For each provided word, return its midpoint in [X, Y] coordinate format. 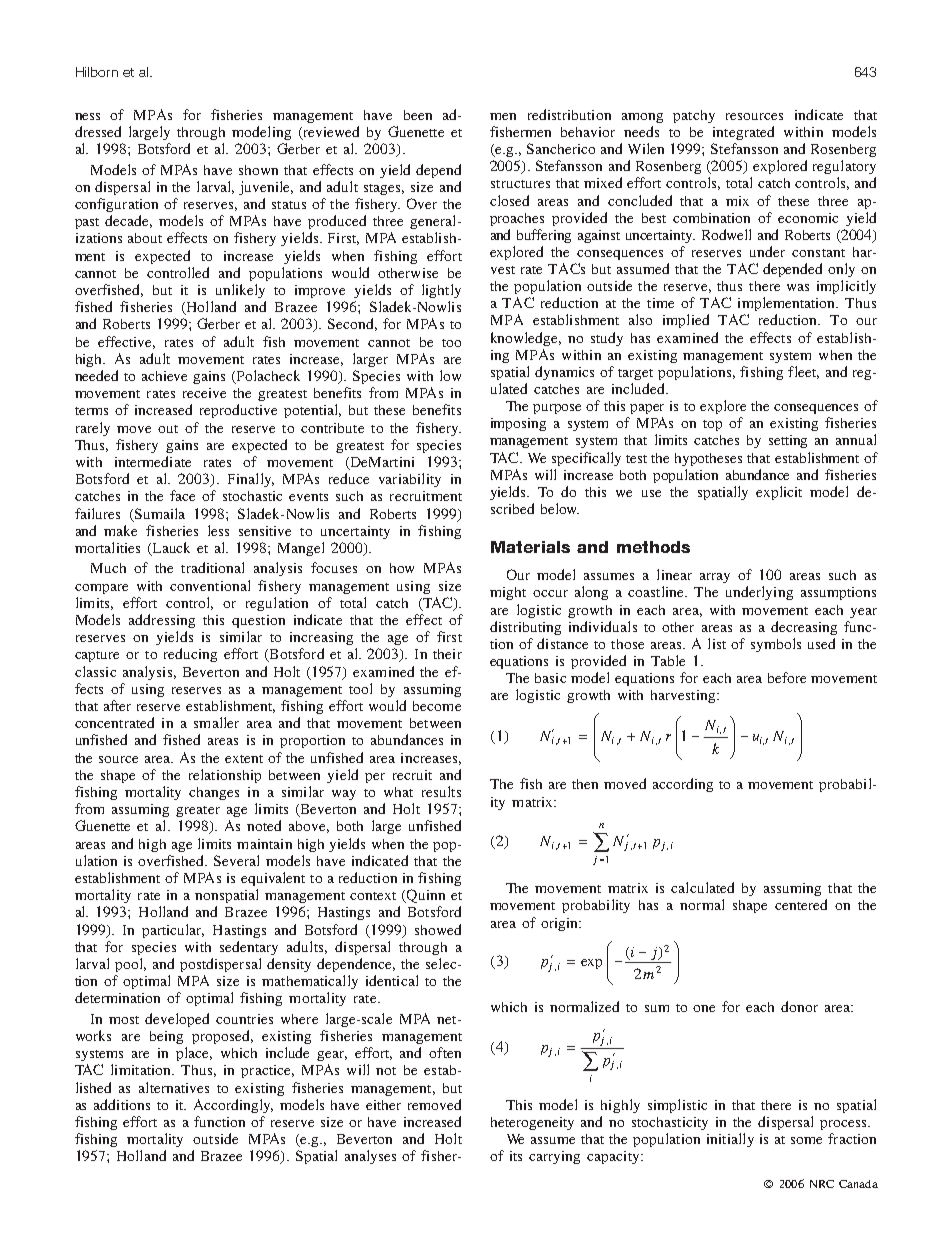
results [441, 791]
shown [258, 170]
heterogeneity [532, 1123]
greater [198, 811]
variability [410, 480]
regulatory [844, 167]
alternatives [174, 1087]
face [182, 495]
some [806, 1140]
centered [801, 904]
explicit [779, 493]
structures [520, 184]
